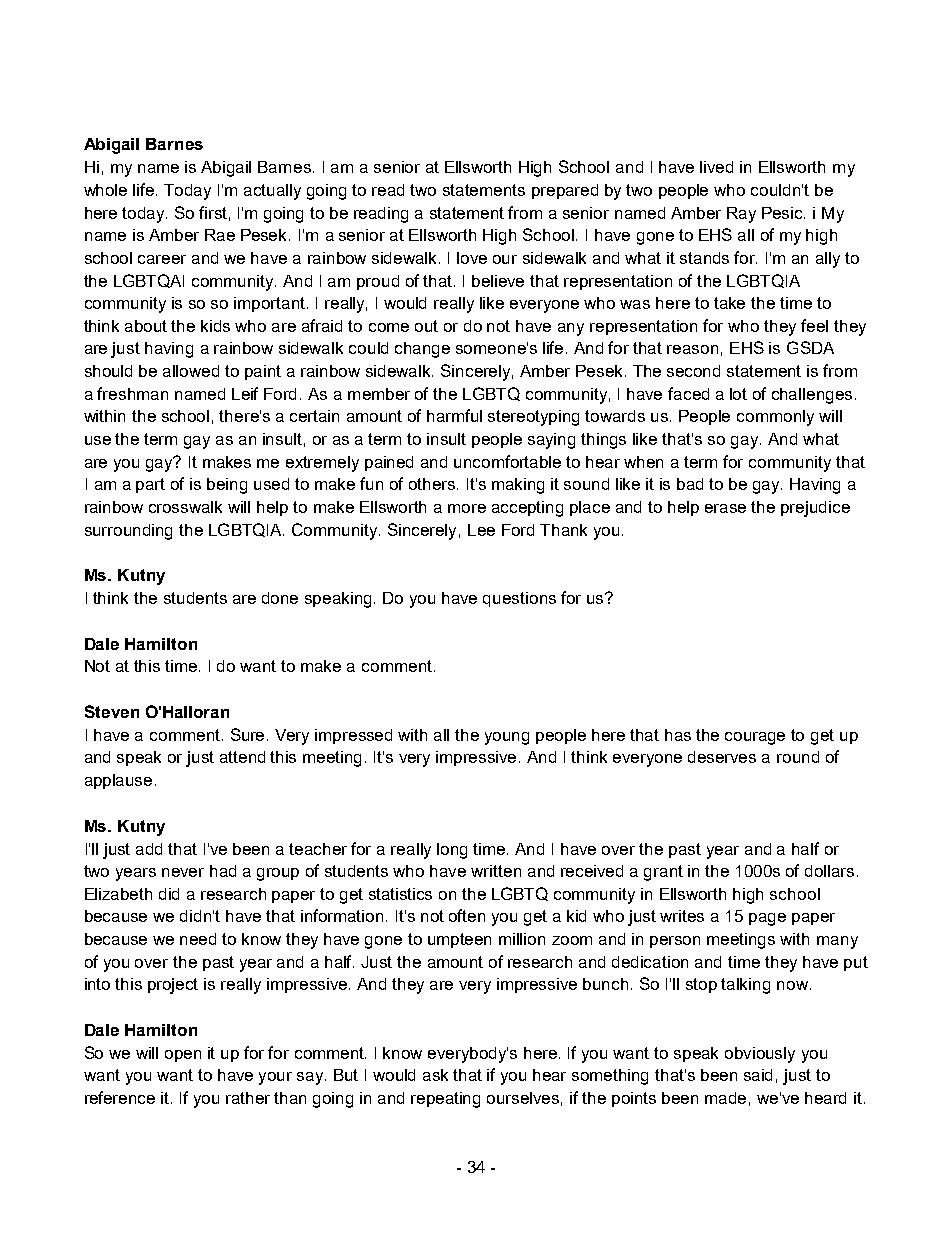  Describe the element at coordinates (722, 757) in the screenshot. I see `deserves` at that location.
